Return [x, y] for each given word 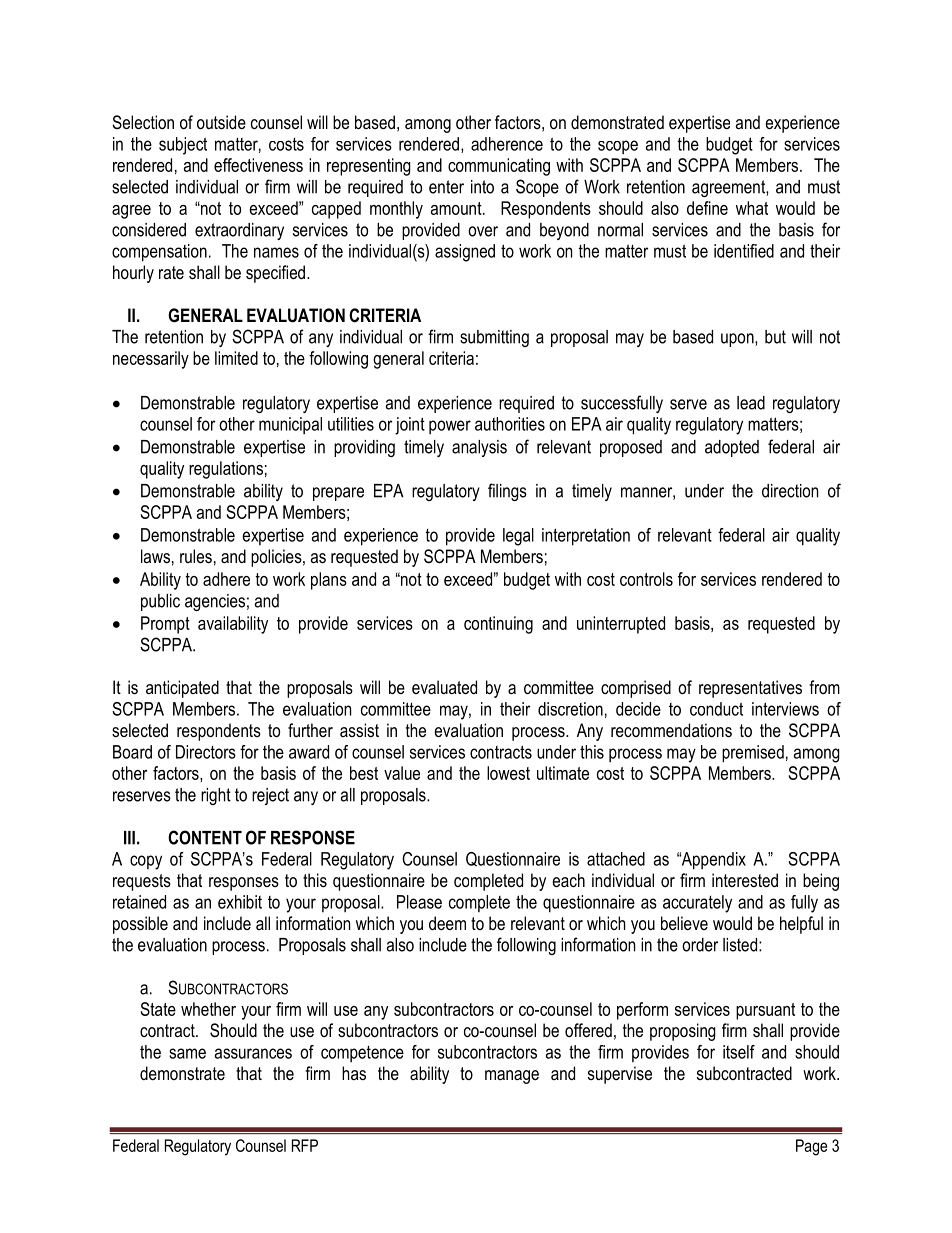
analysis [479, 448]
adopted [732, 448]
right [216, 796]
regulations [226, 470]
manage [512, 1077]
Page [811, 1147]
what [752, 208]
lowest [508, 773]
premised [753, 754]
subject [183, 146]
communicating [499, 167]
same [187, 1053]
